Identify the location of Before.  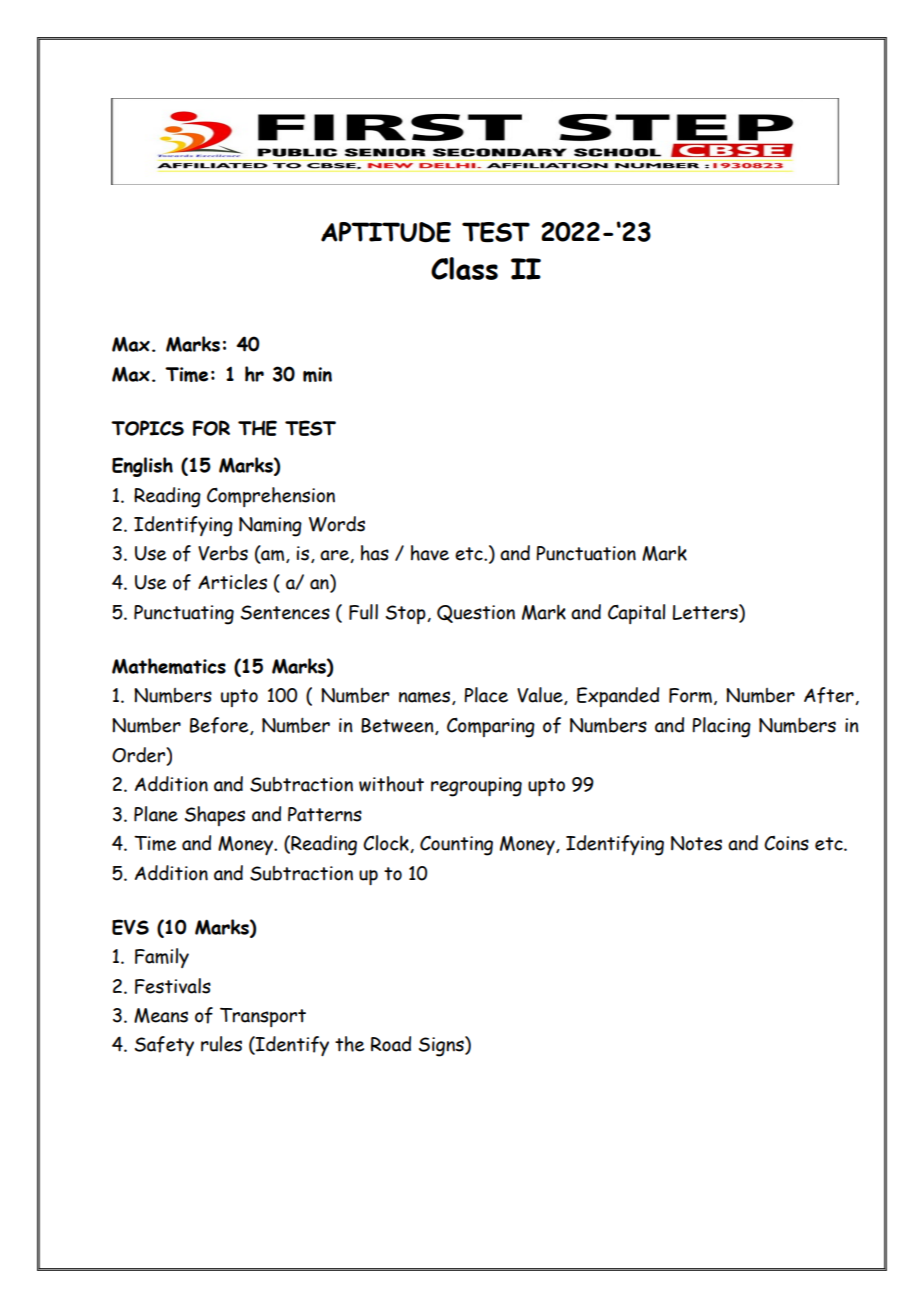
(220, 726).
